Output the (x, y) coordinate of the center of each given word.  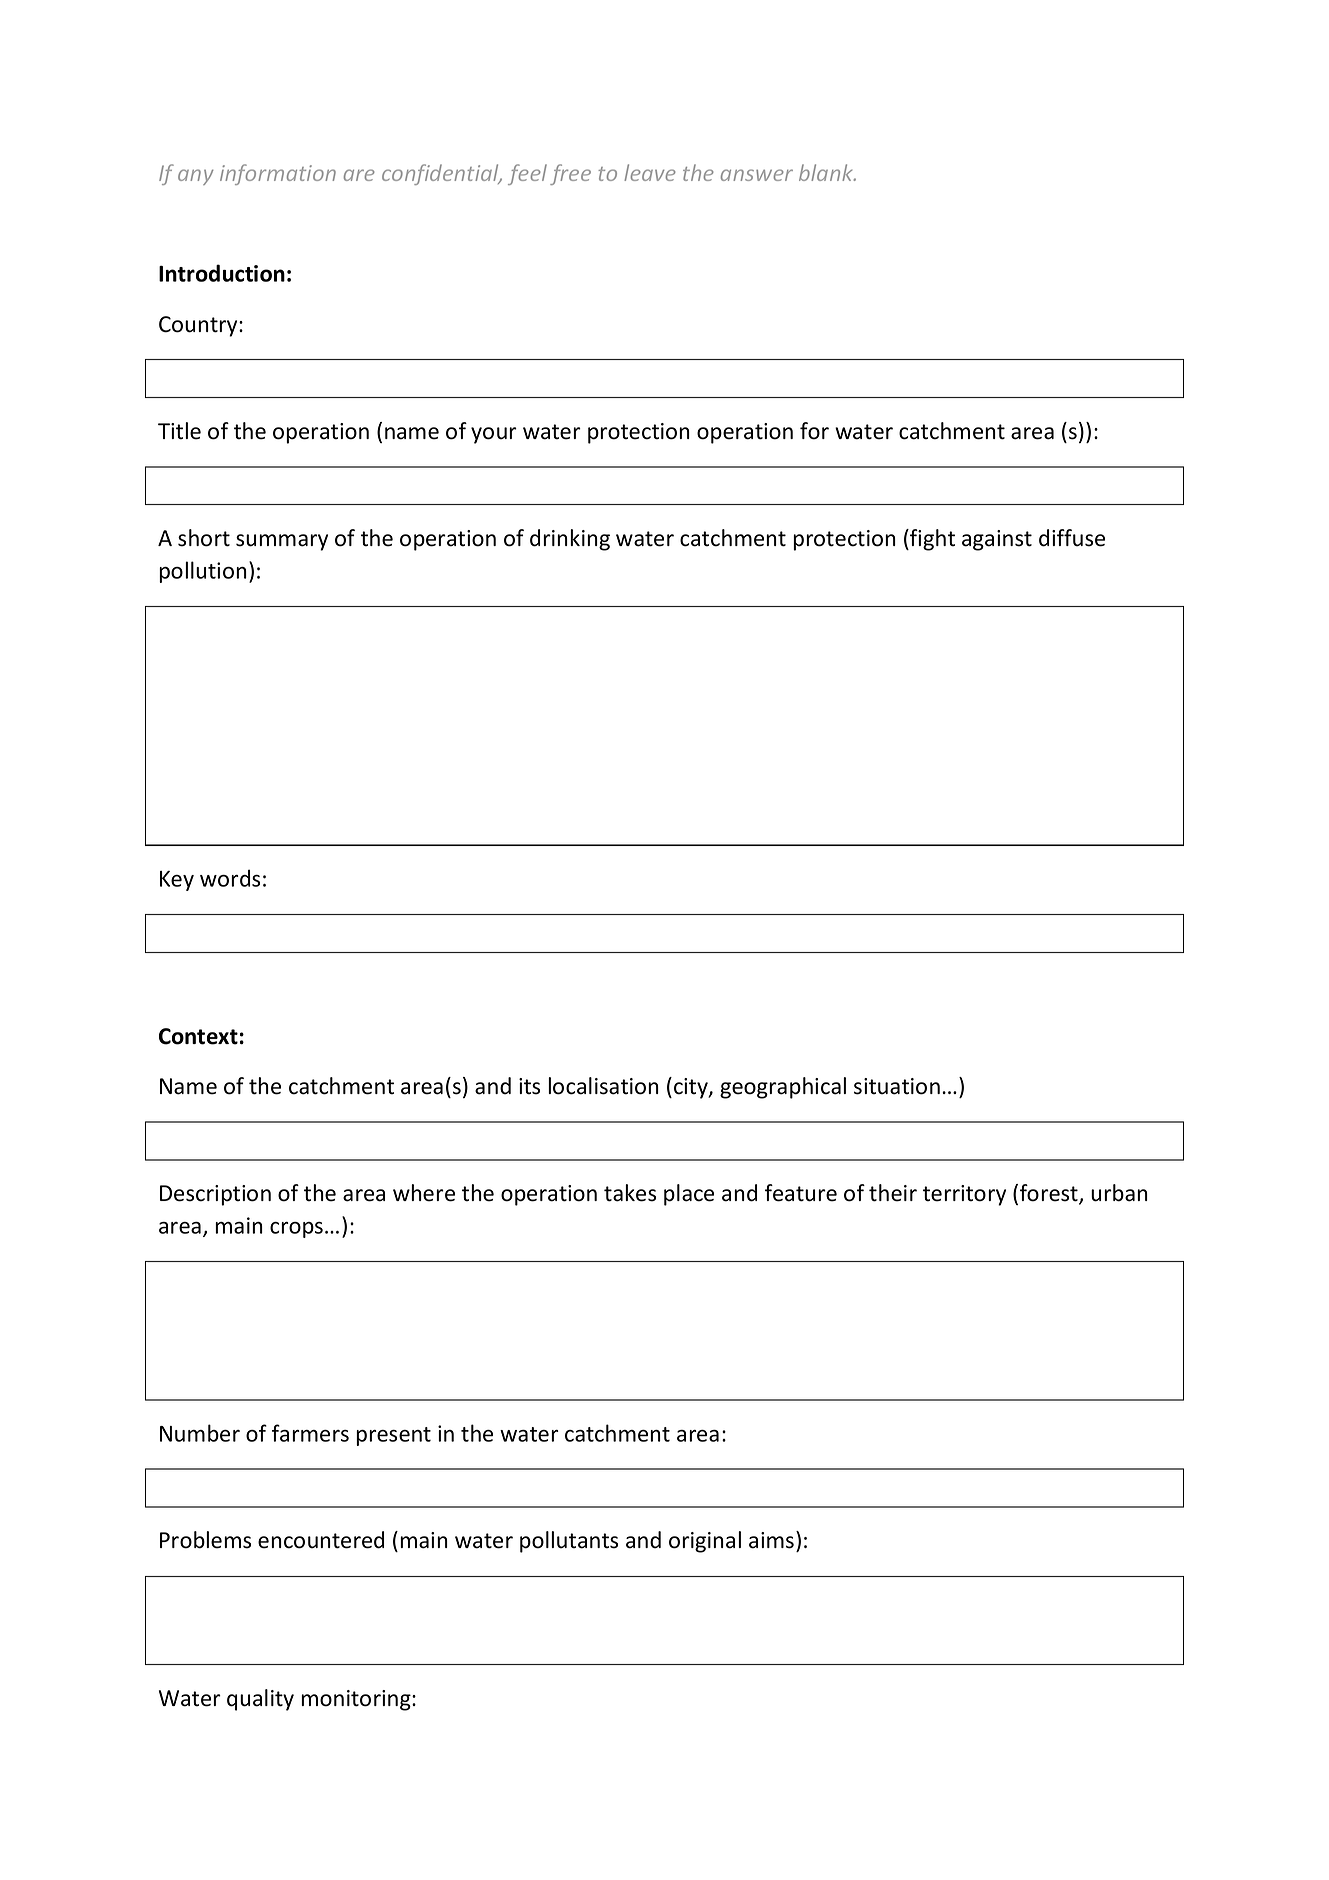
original (705, 1542)
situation (897, 1086)
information (278, 174)
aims (773, 1540)
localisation (603, 1086)
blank (827, 172)
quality (260, 1700)
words (230, 878)
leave (650, 172)
